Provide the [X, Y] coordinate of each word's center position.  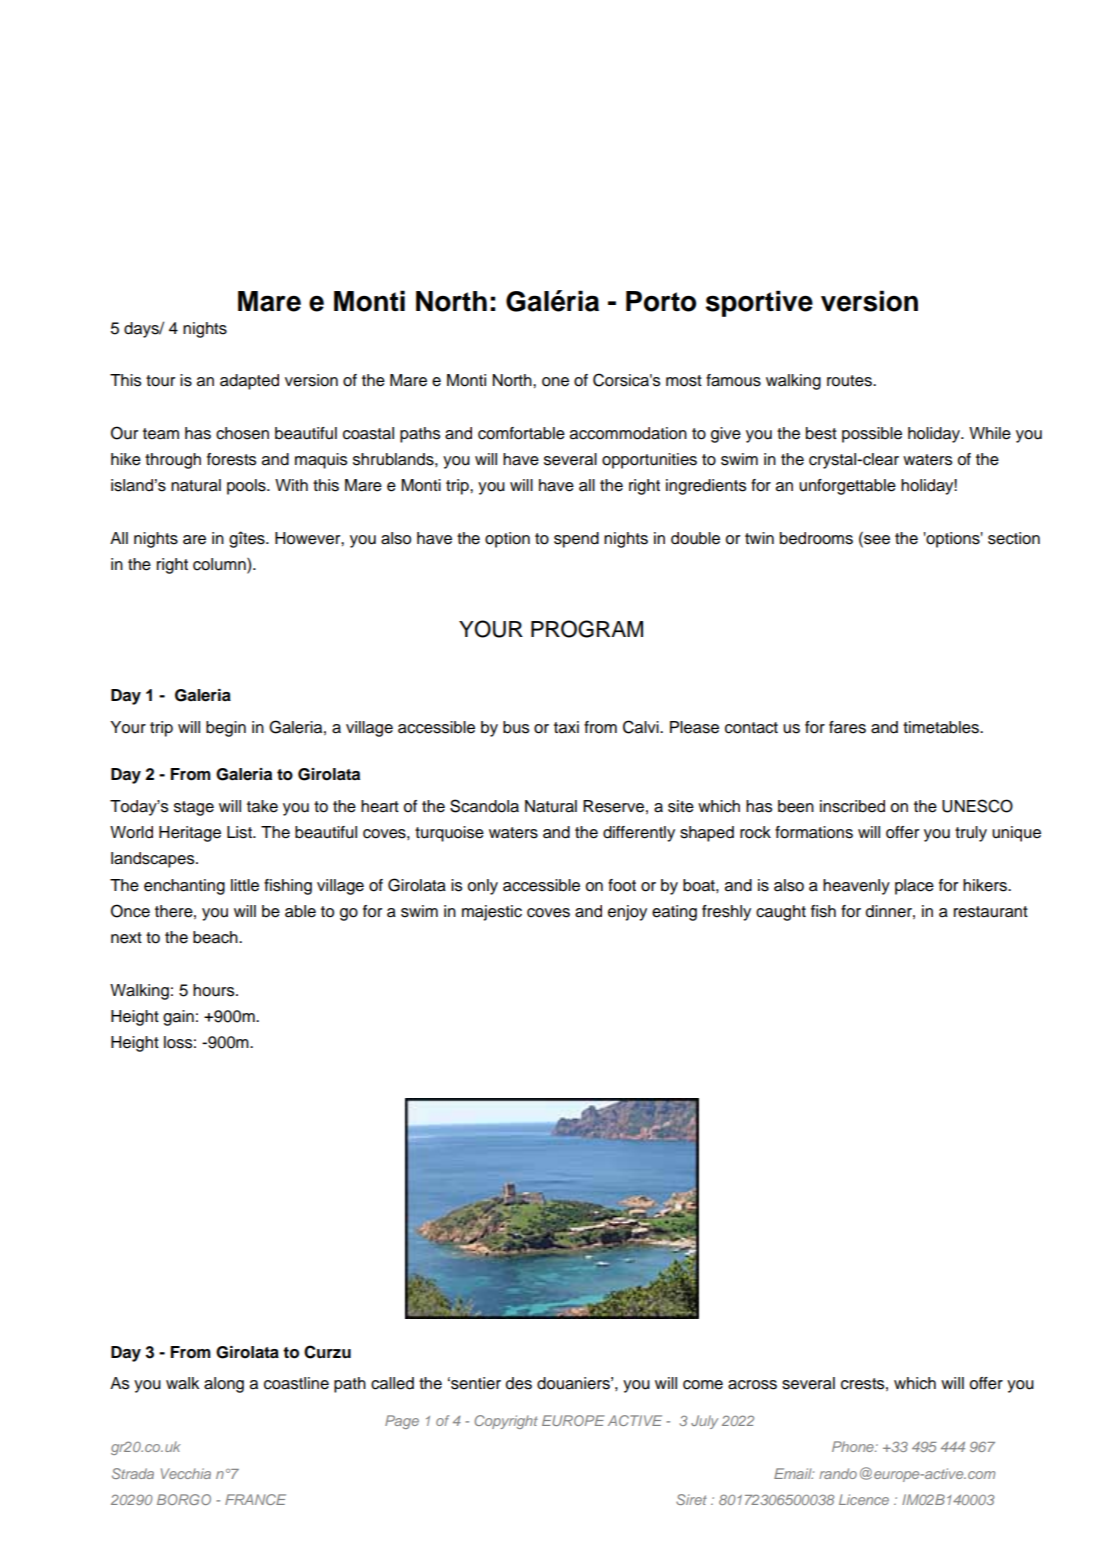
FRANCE [255, 1499]
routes [850, 381]
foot [622, 885]
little [245, 885]
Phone [854, 1446]
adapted [249, 382]
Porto [661, 301]
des [519, 1383]
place [914, 887]
